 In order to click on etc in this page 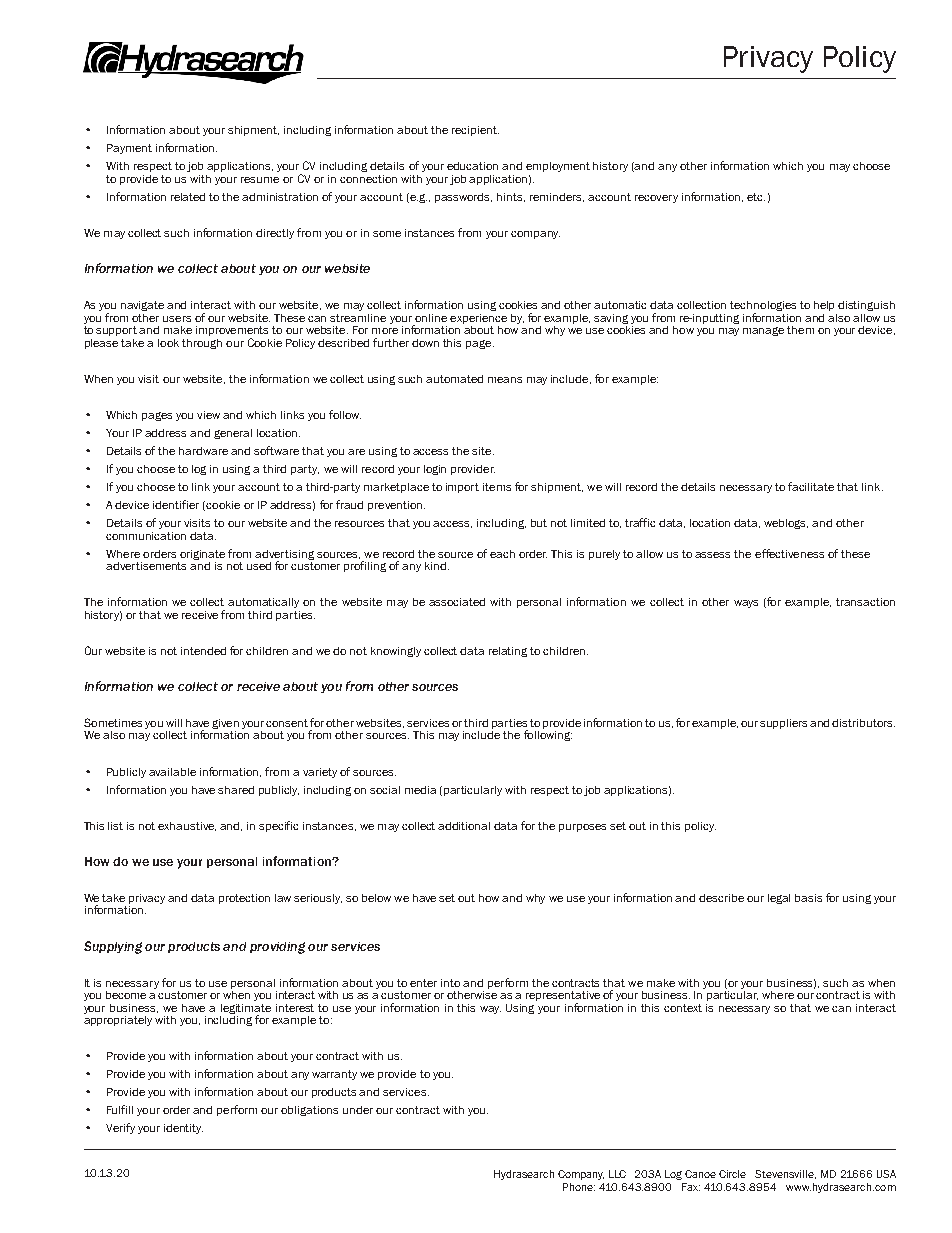, I will do `click(756, 197)`.
